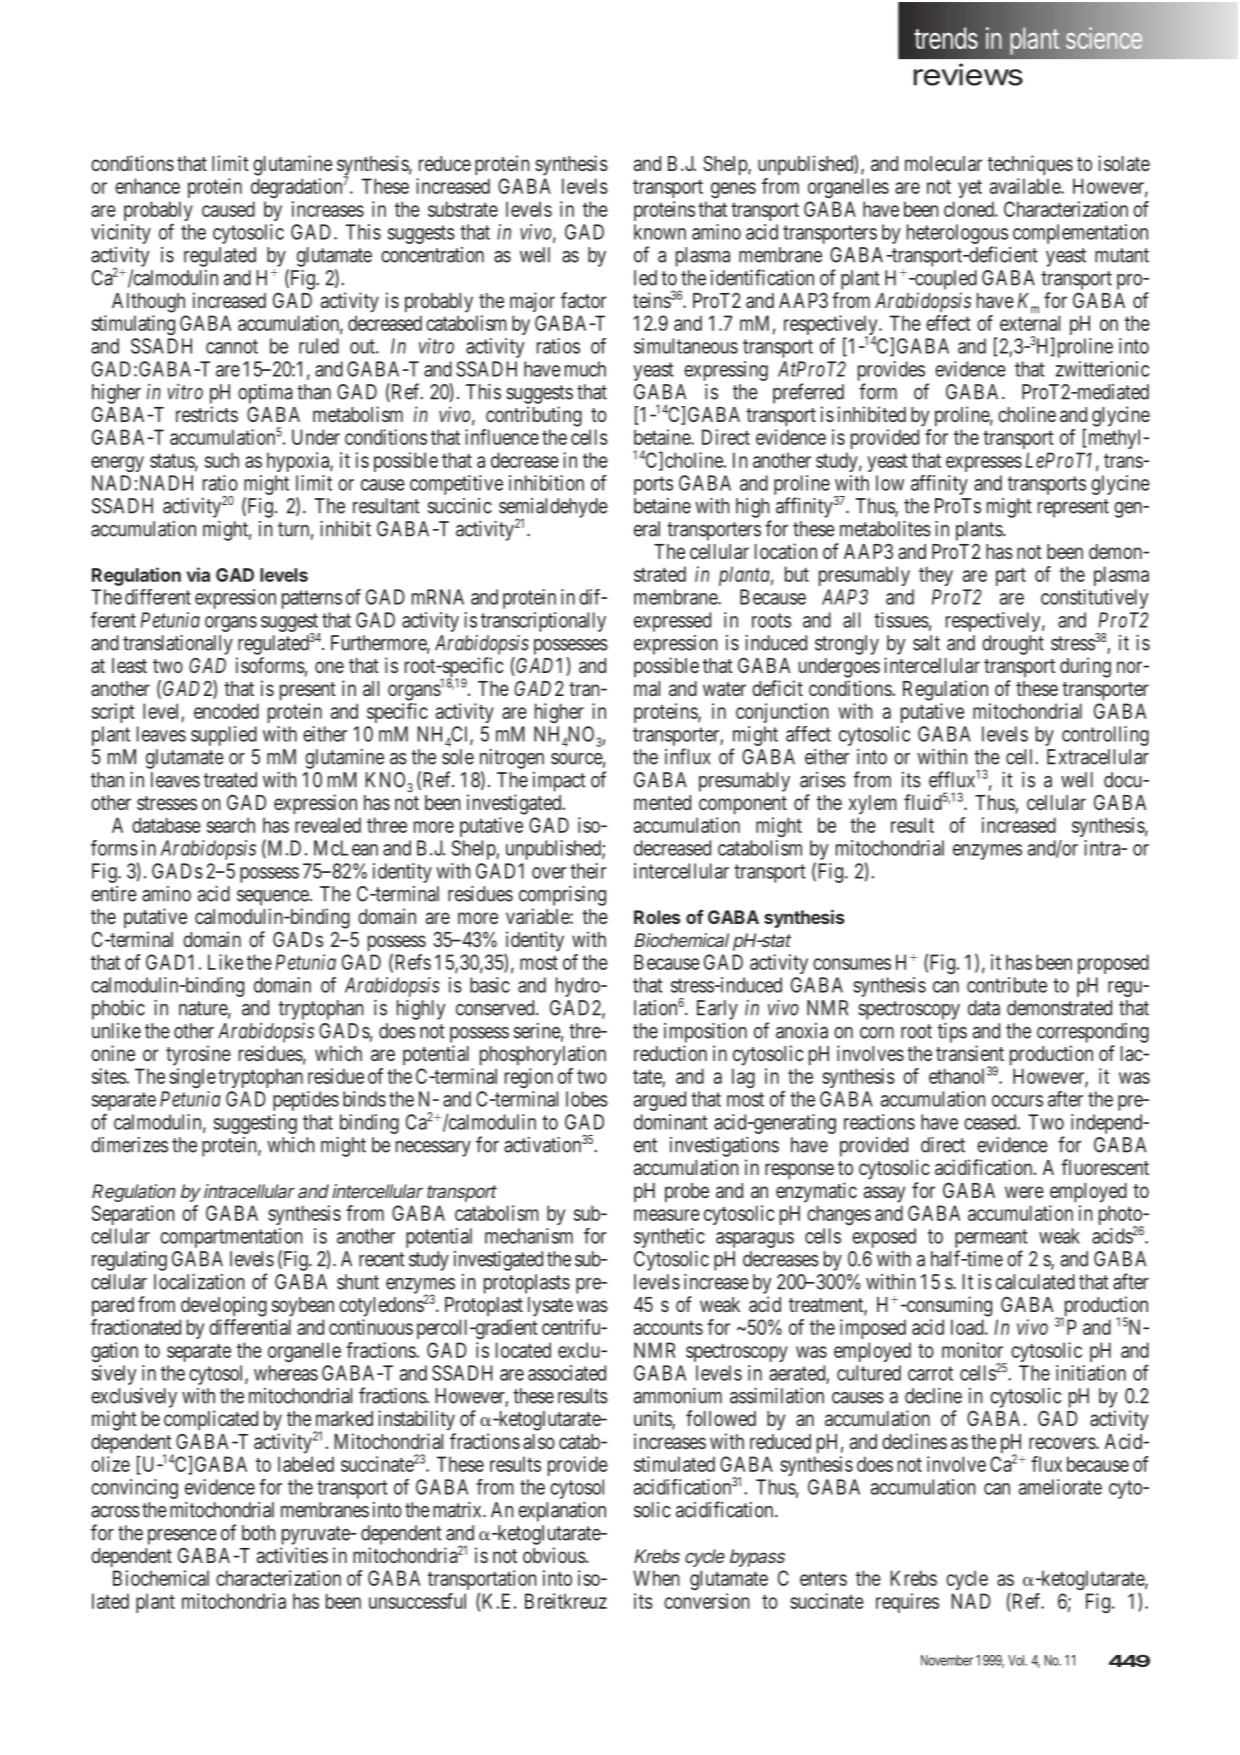 This document has width=1240, height=1755. I want to click on external, so click(1030, 323).
